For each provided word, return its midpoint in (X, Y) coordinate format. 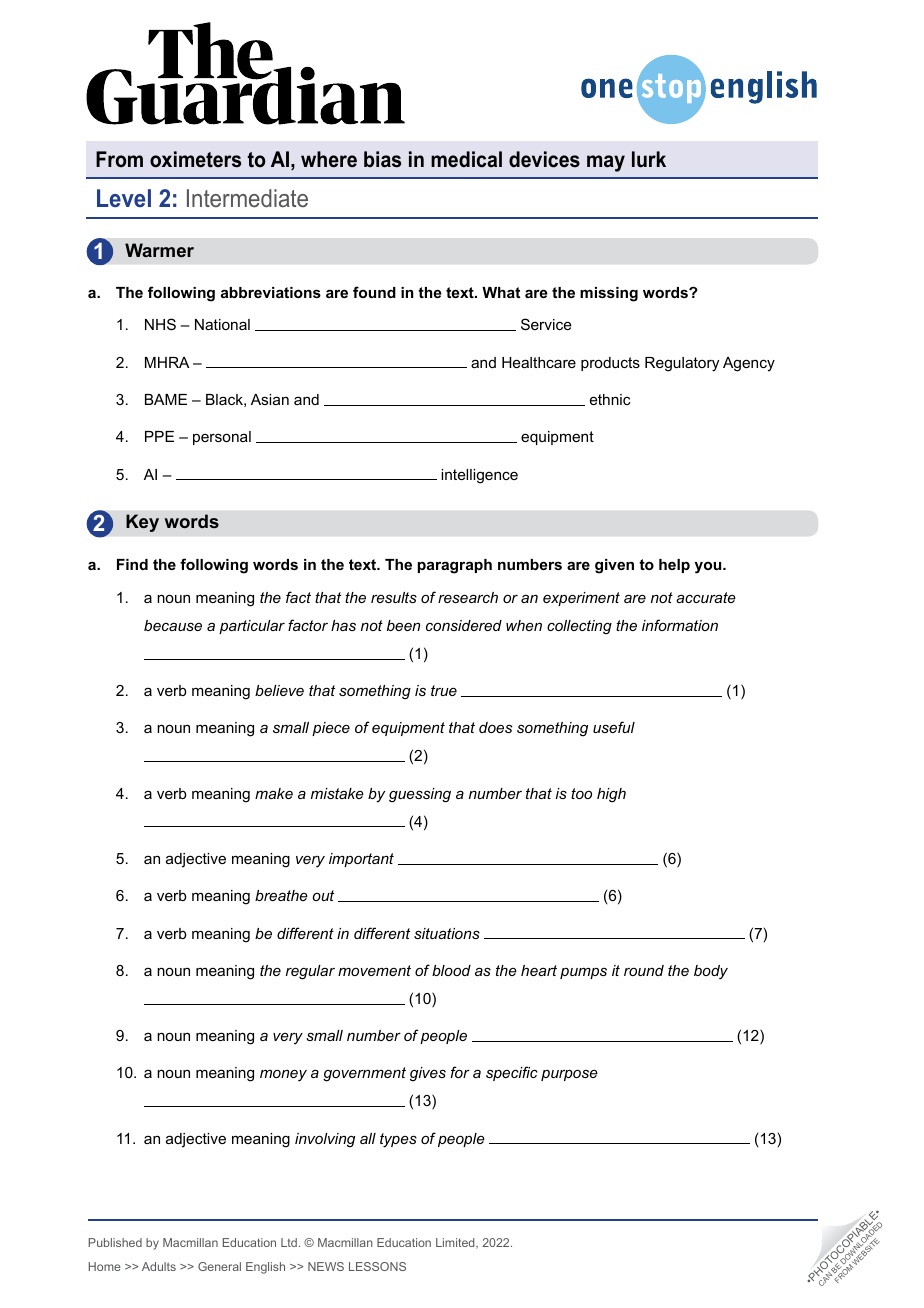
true (444, 690)
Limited (456, 1243)
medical (466, 159)
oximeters (195, 159)
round (644, 970)
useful (614, 727)
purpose (569, 1075)
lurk (649, 159)
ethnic (610, 399)
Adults (159, 1266)
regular (310, 972)
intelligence (479, 476)
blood (451, 970)
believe (279, 690)
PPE (159, 436)
